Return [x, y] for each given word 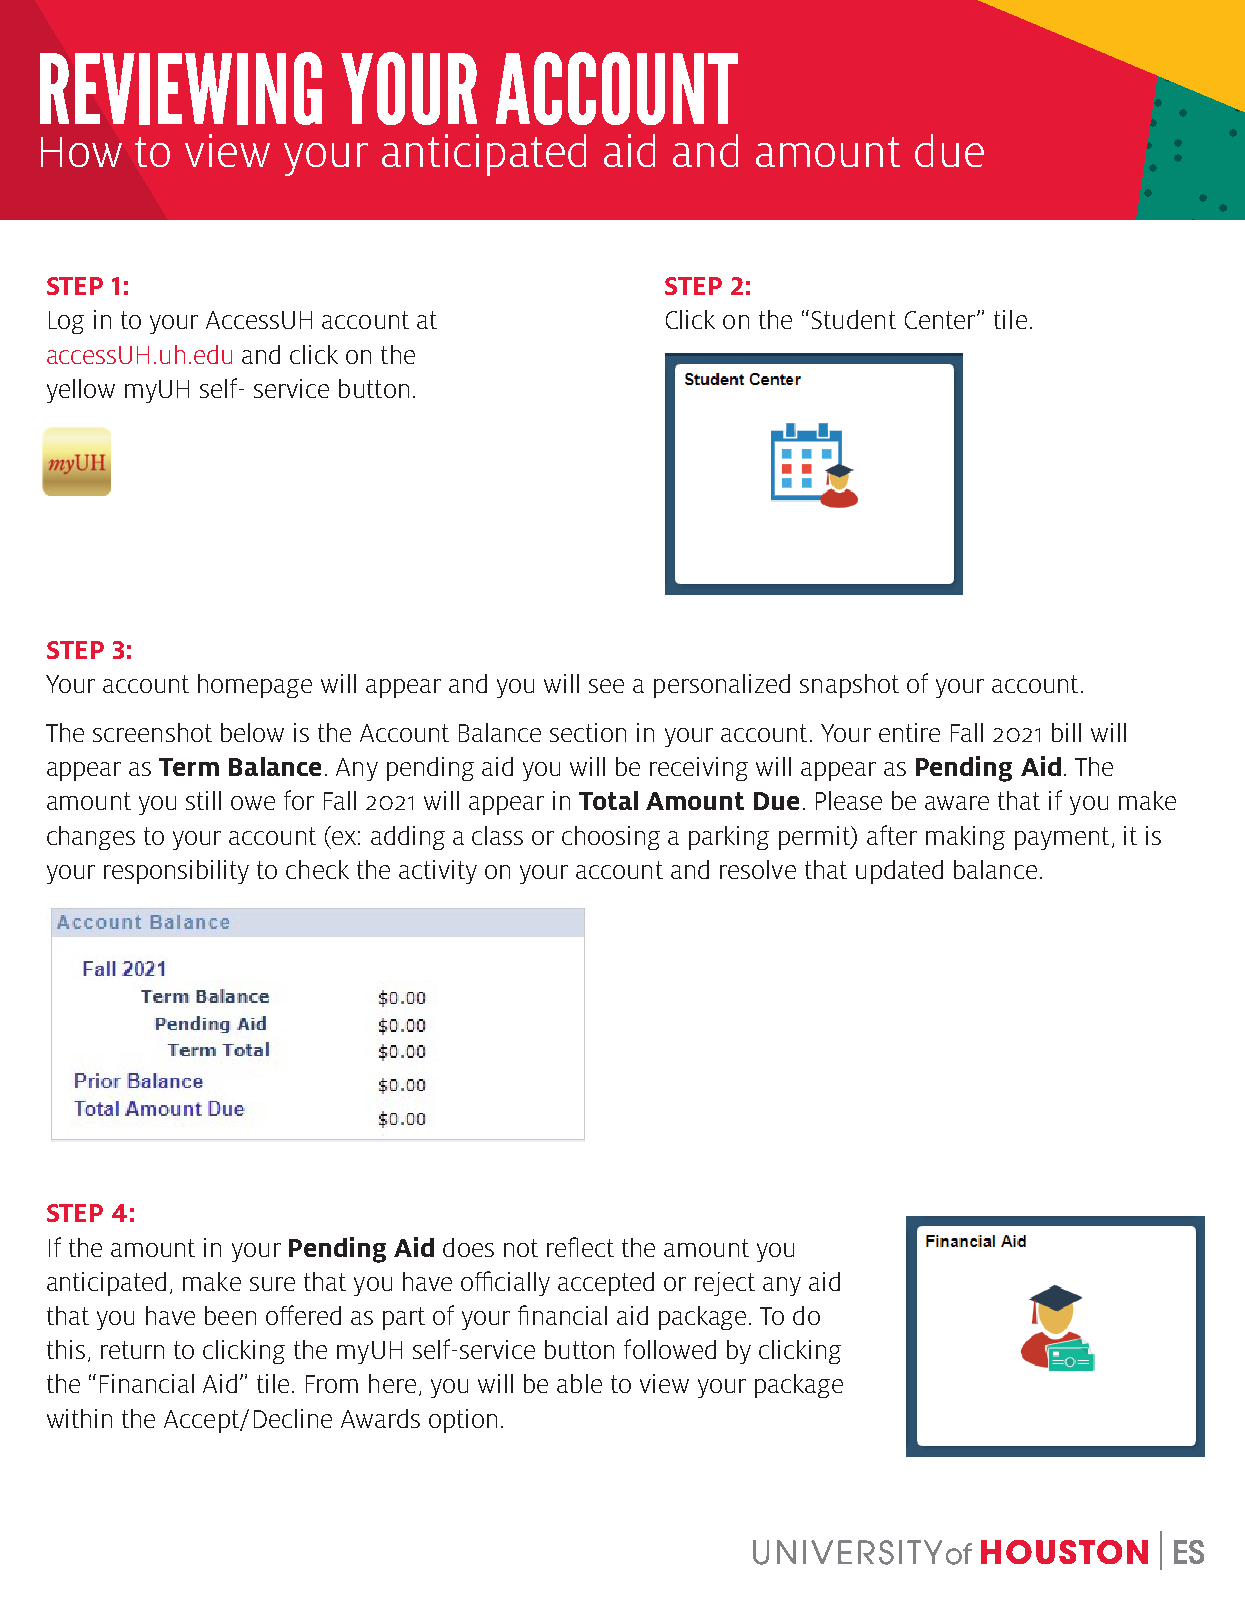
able [579, 1383]
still [203, 800]
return [132, 1350]
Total [608, 800]
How [81, 152]
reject [725, 1284]
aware [957, 803]
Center [941, 320]
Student [854, 319]
